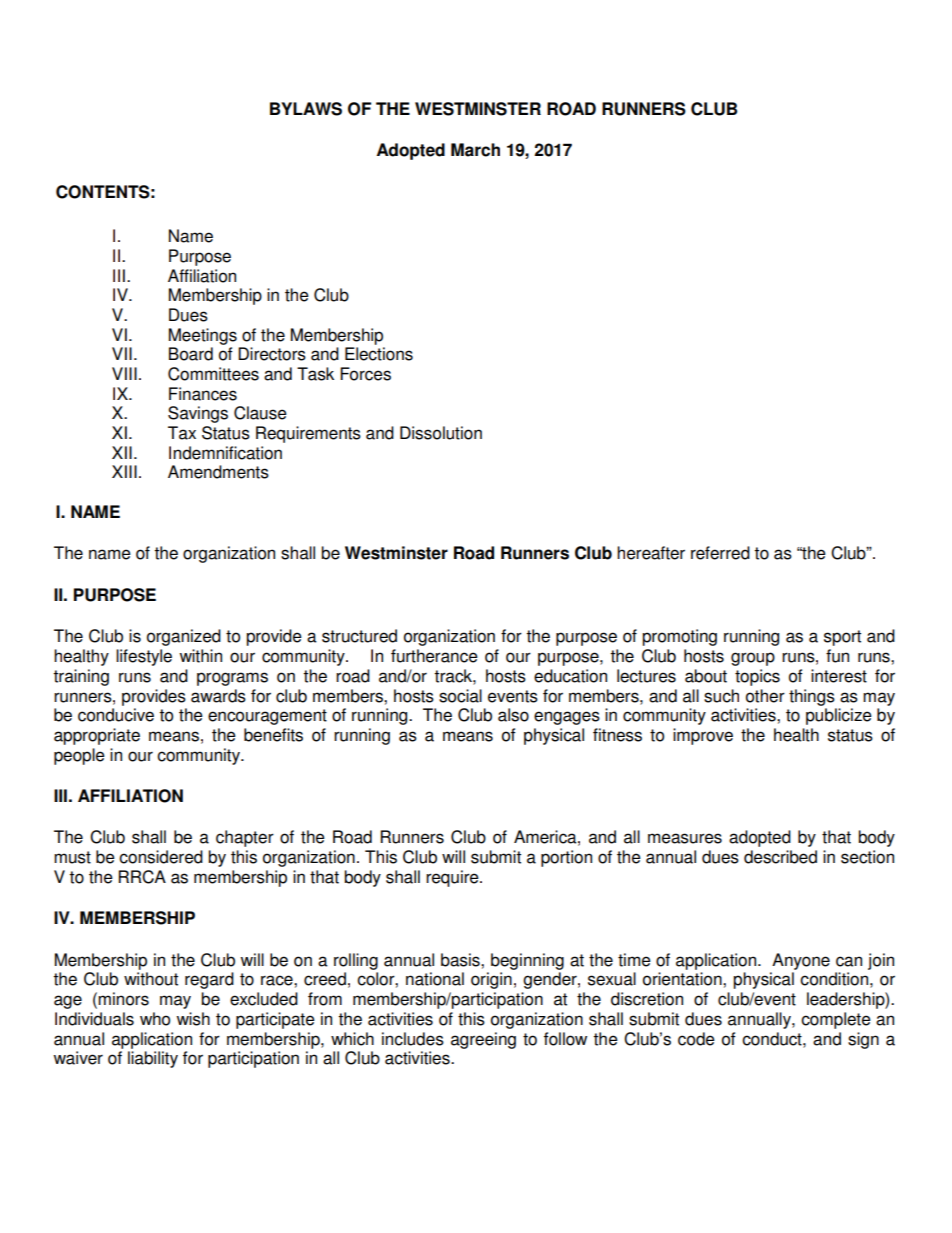  I want to click on Tax, so click(182, 433).
